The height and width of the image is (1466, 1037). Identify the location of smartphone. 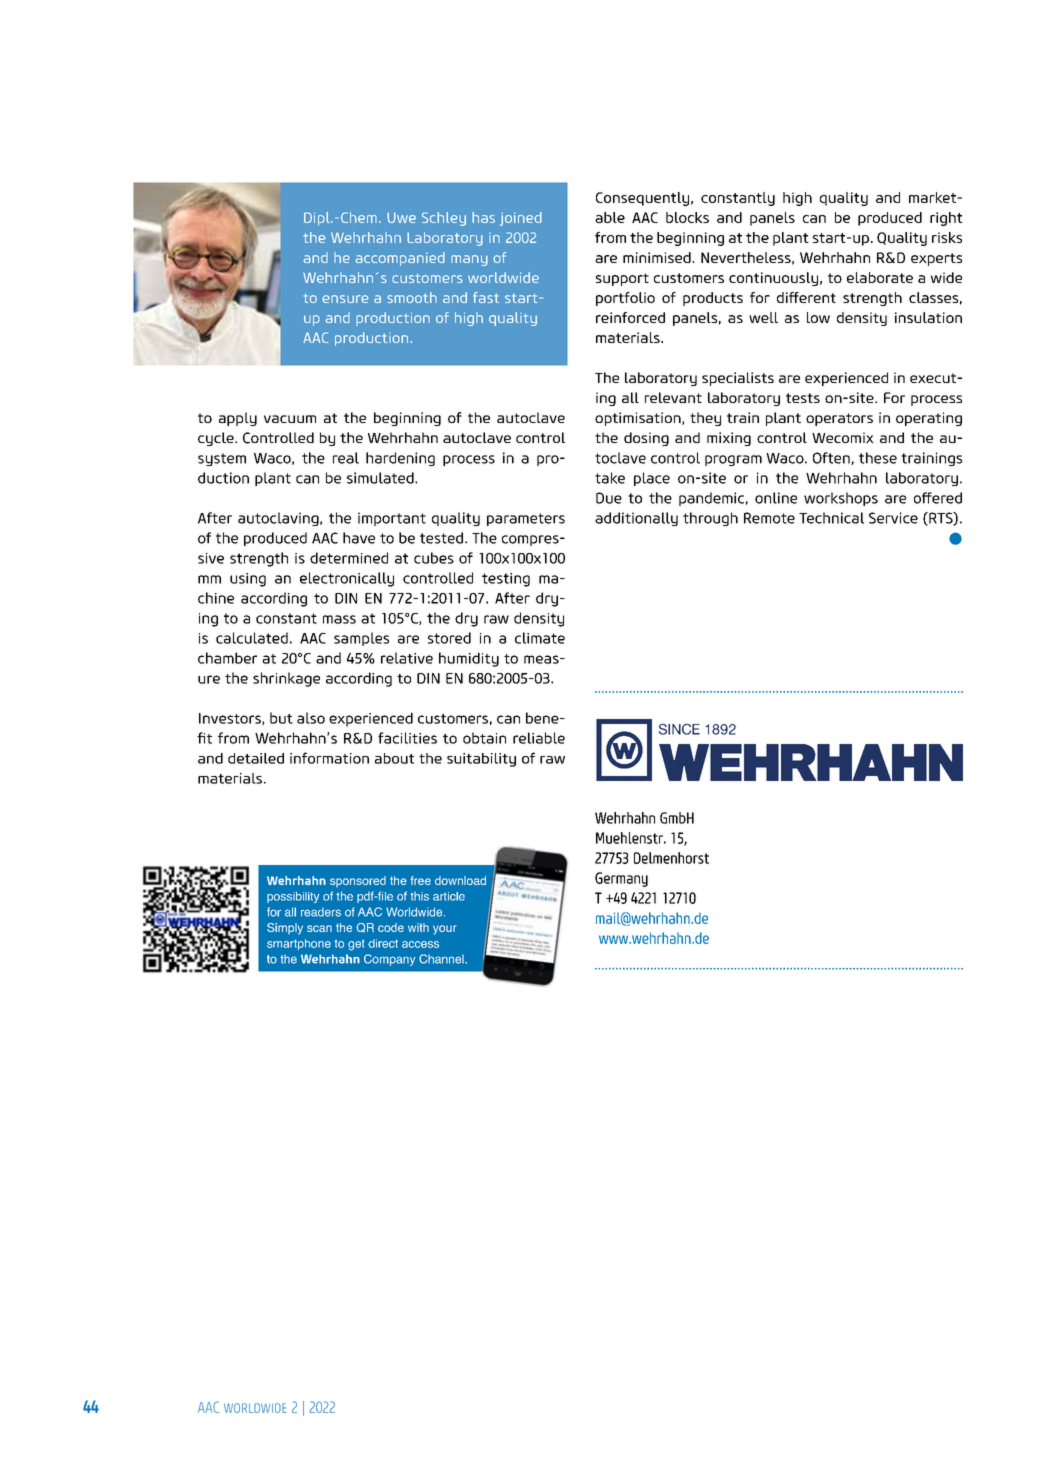
(299, 944).
